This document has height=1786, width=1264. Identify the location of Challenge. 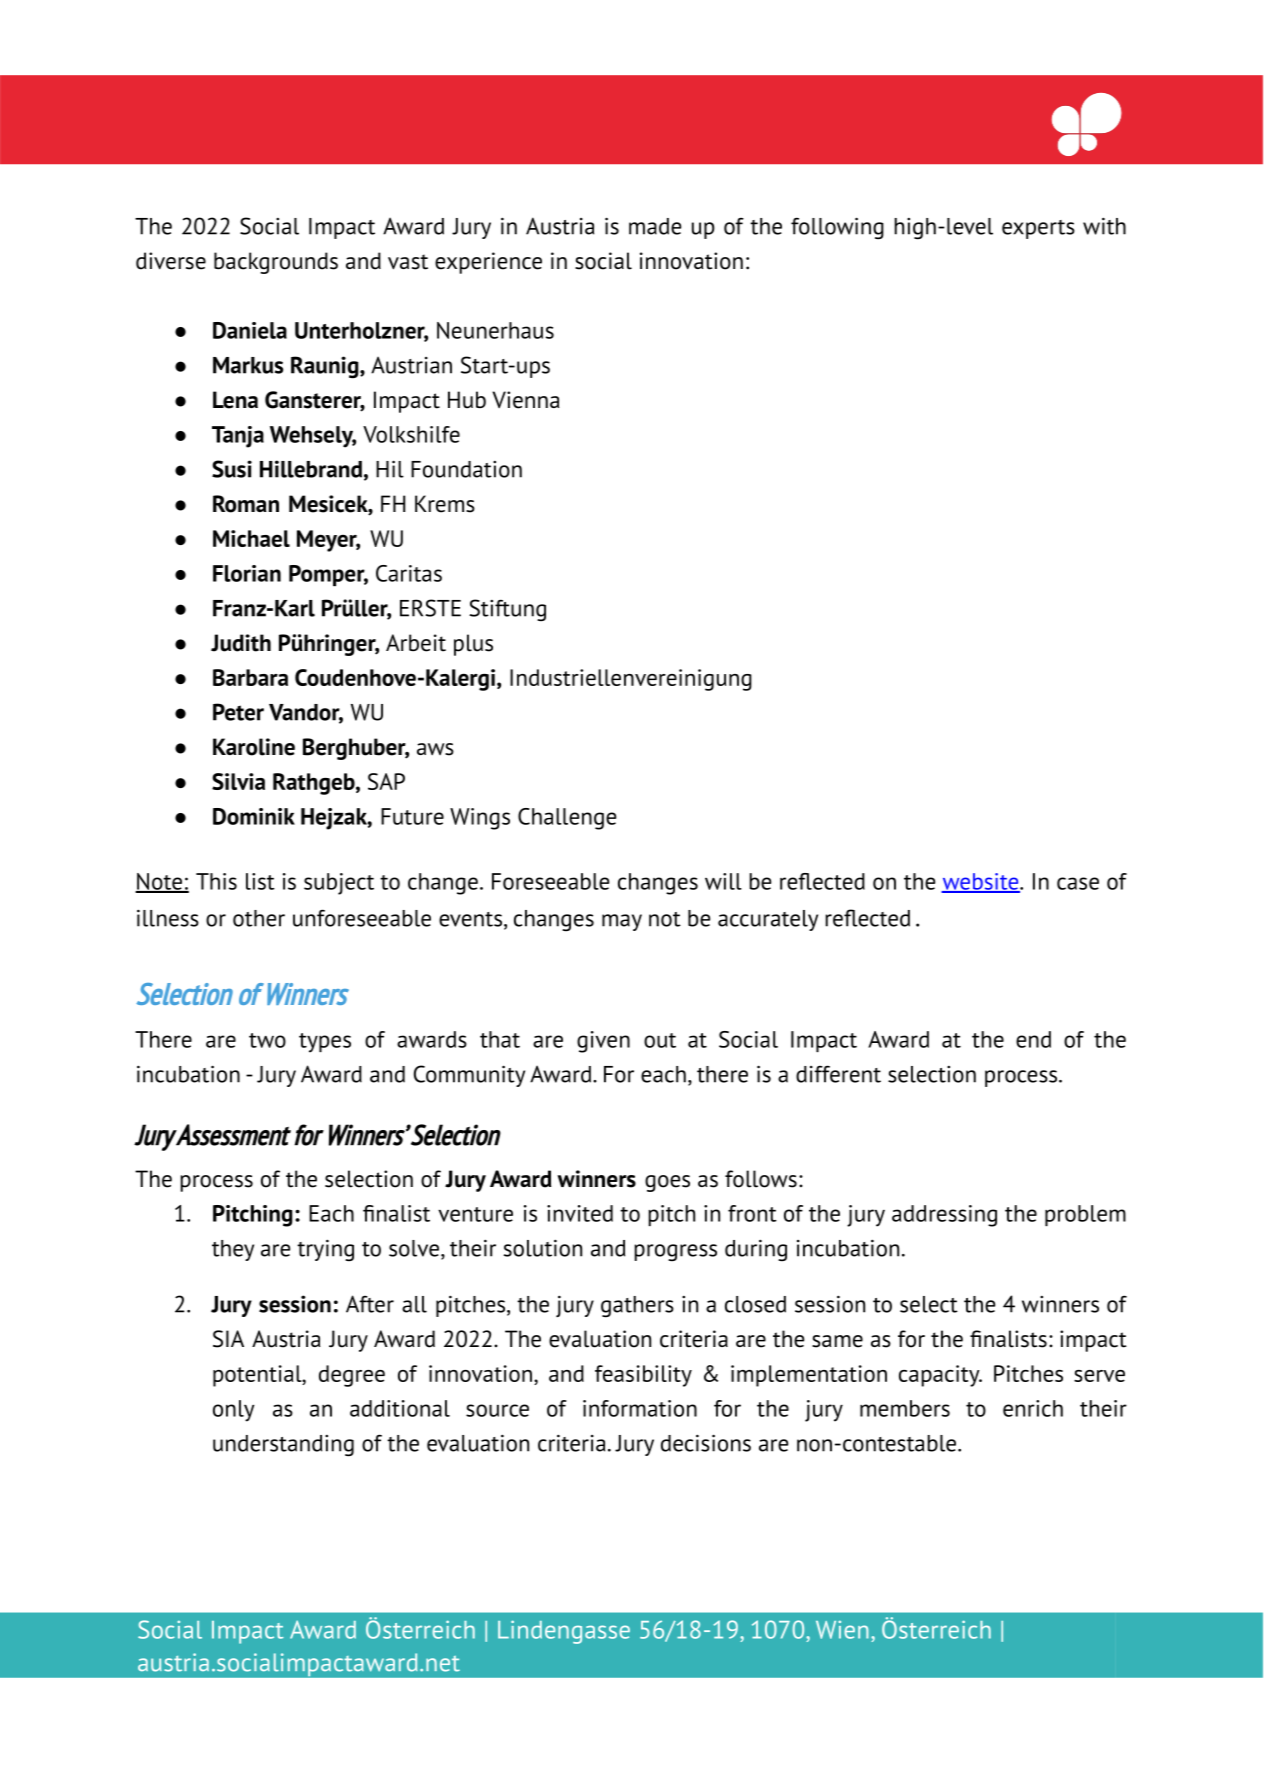
(567, 819).
